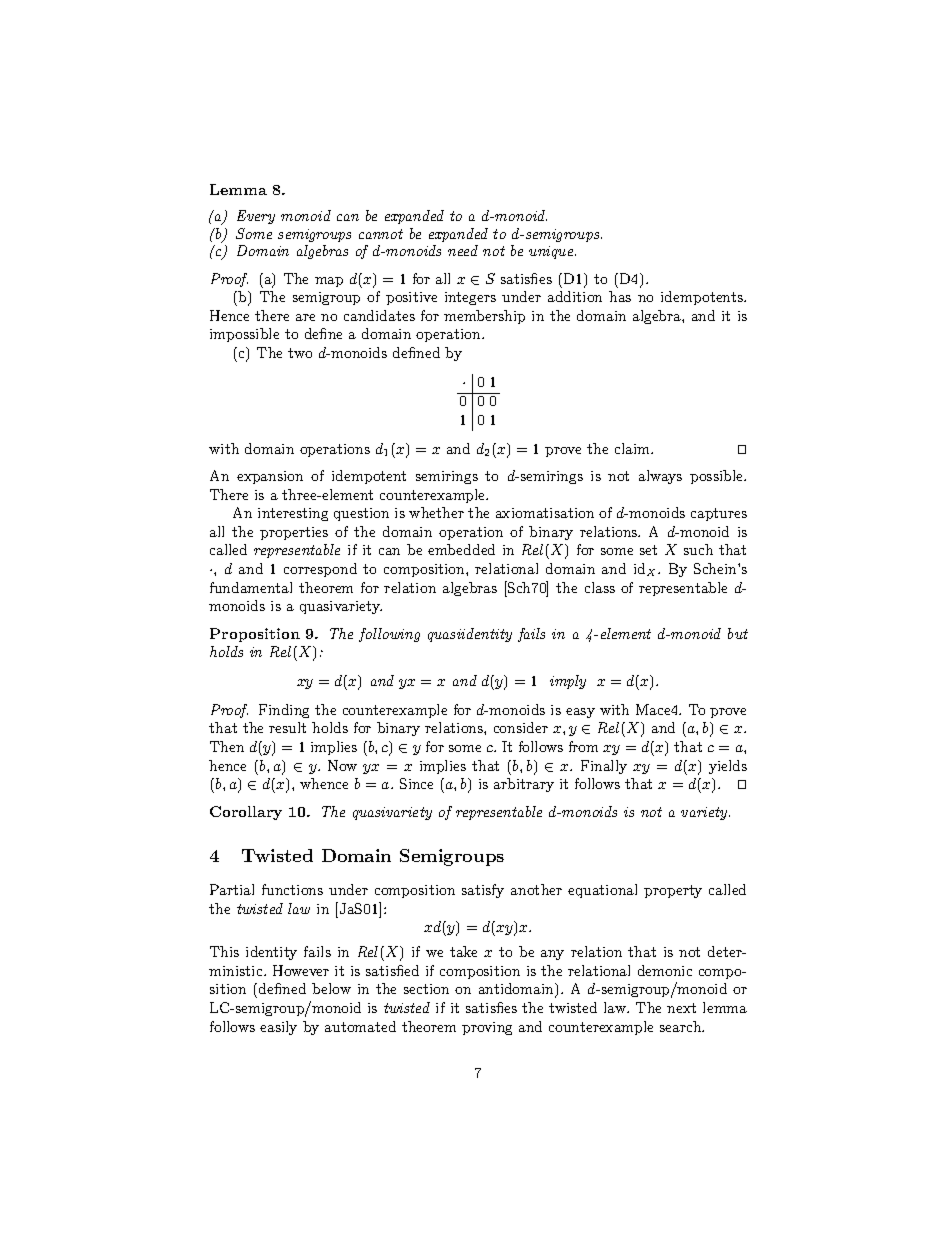  I want to click on need, so click(463, 250).
